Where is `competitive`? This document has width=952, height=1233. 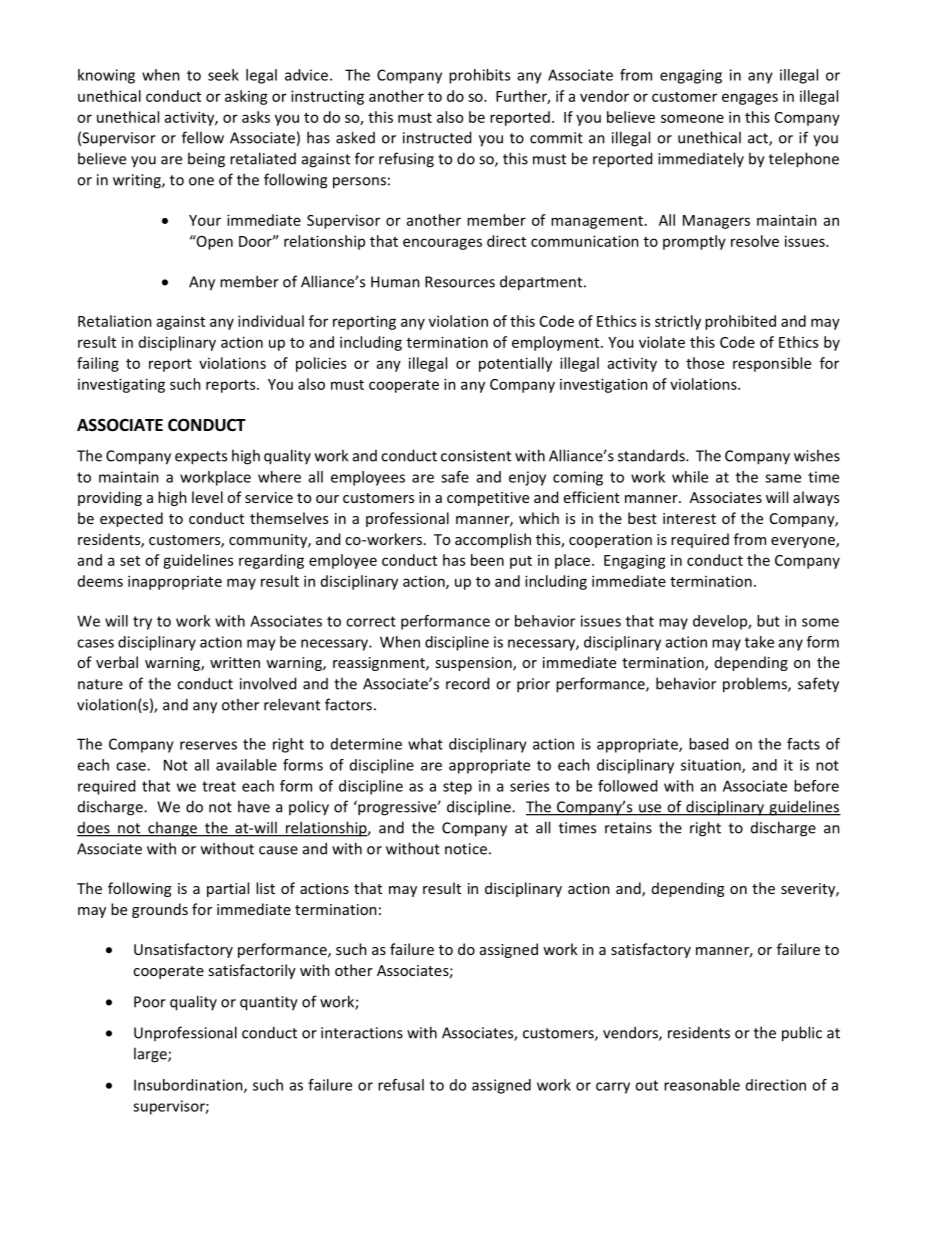 competitive is located at coordinates (488, 499).
